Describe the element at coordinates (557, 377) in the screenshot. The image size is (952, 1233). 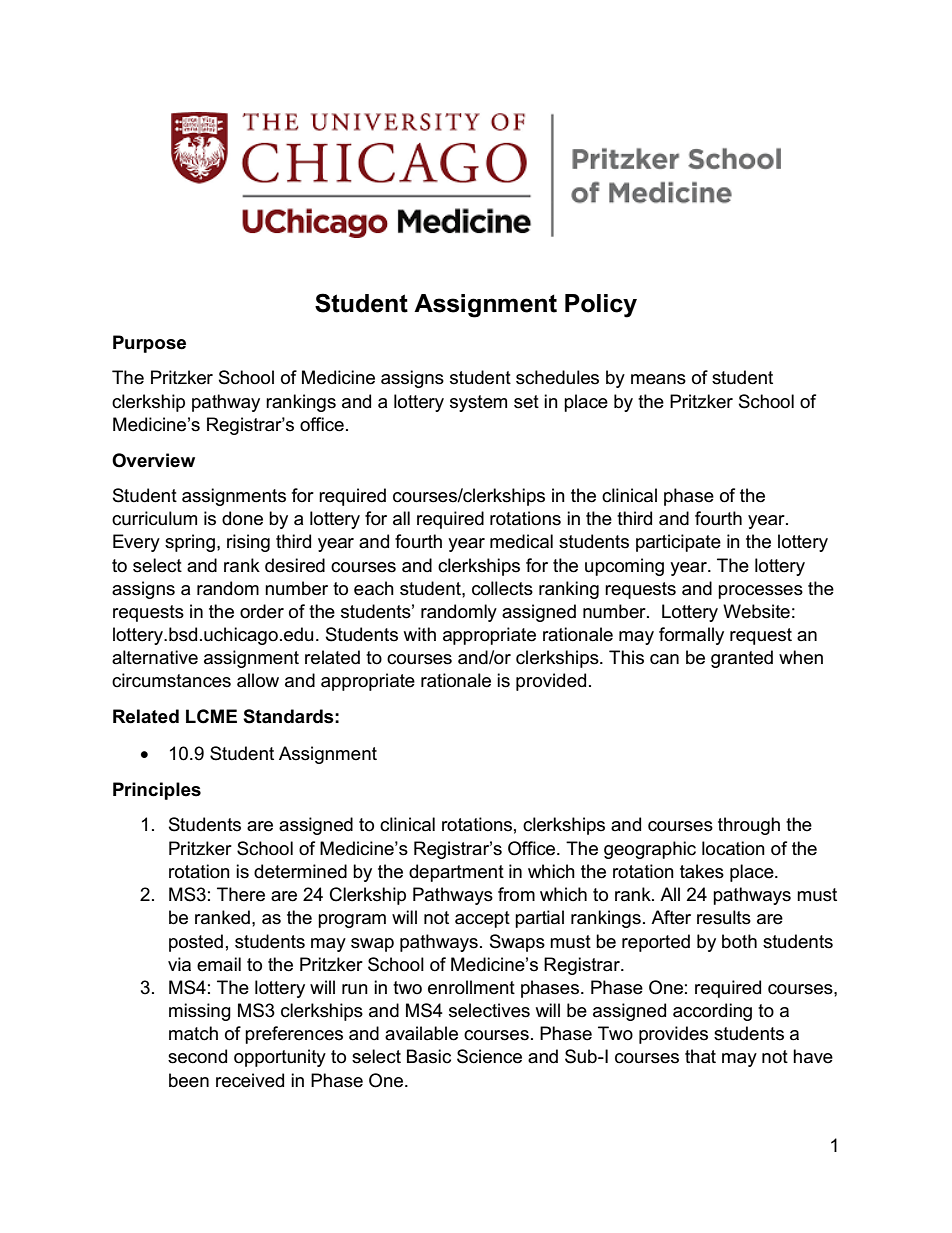
I see `schedules` at that location.
